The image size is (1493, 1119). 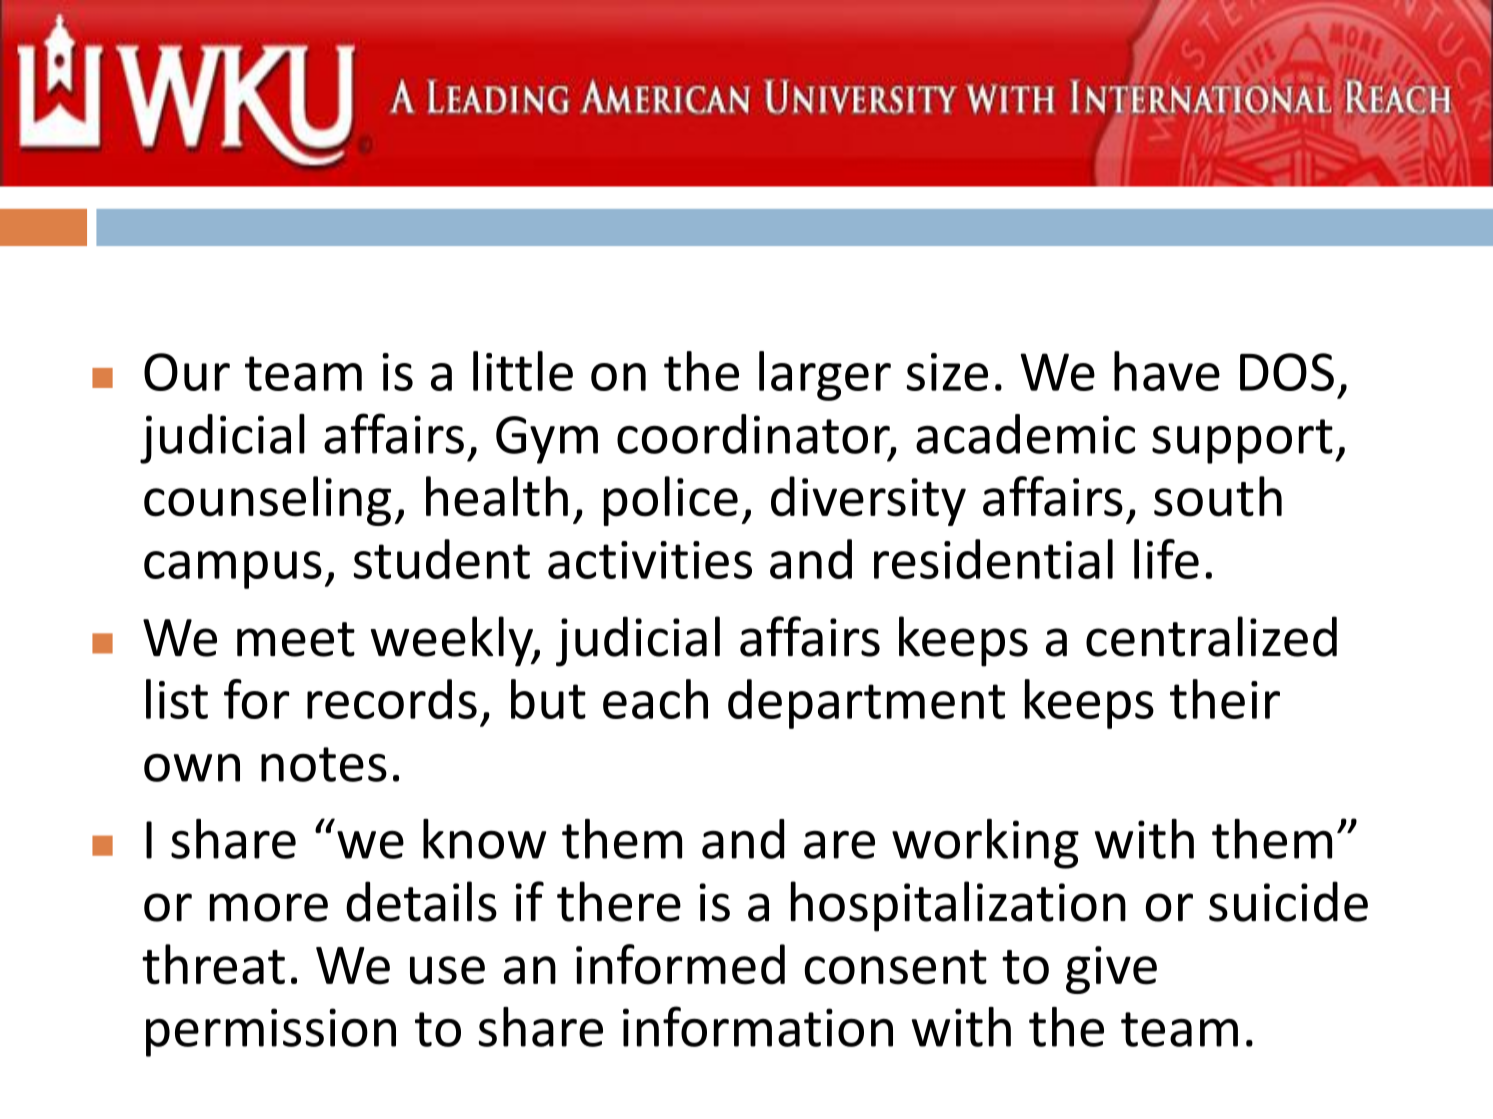 What do you see at coordinates (985, 844) in the page?
I see `working` at bounding box center [985, 844].
